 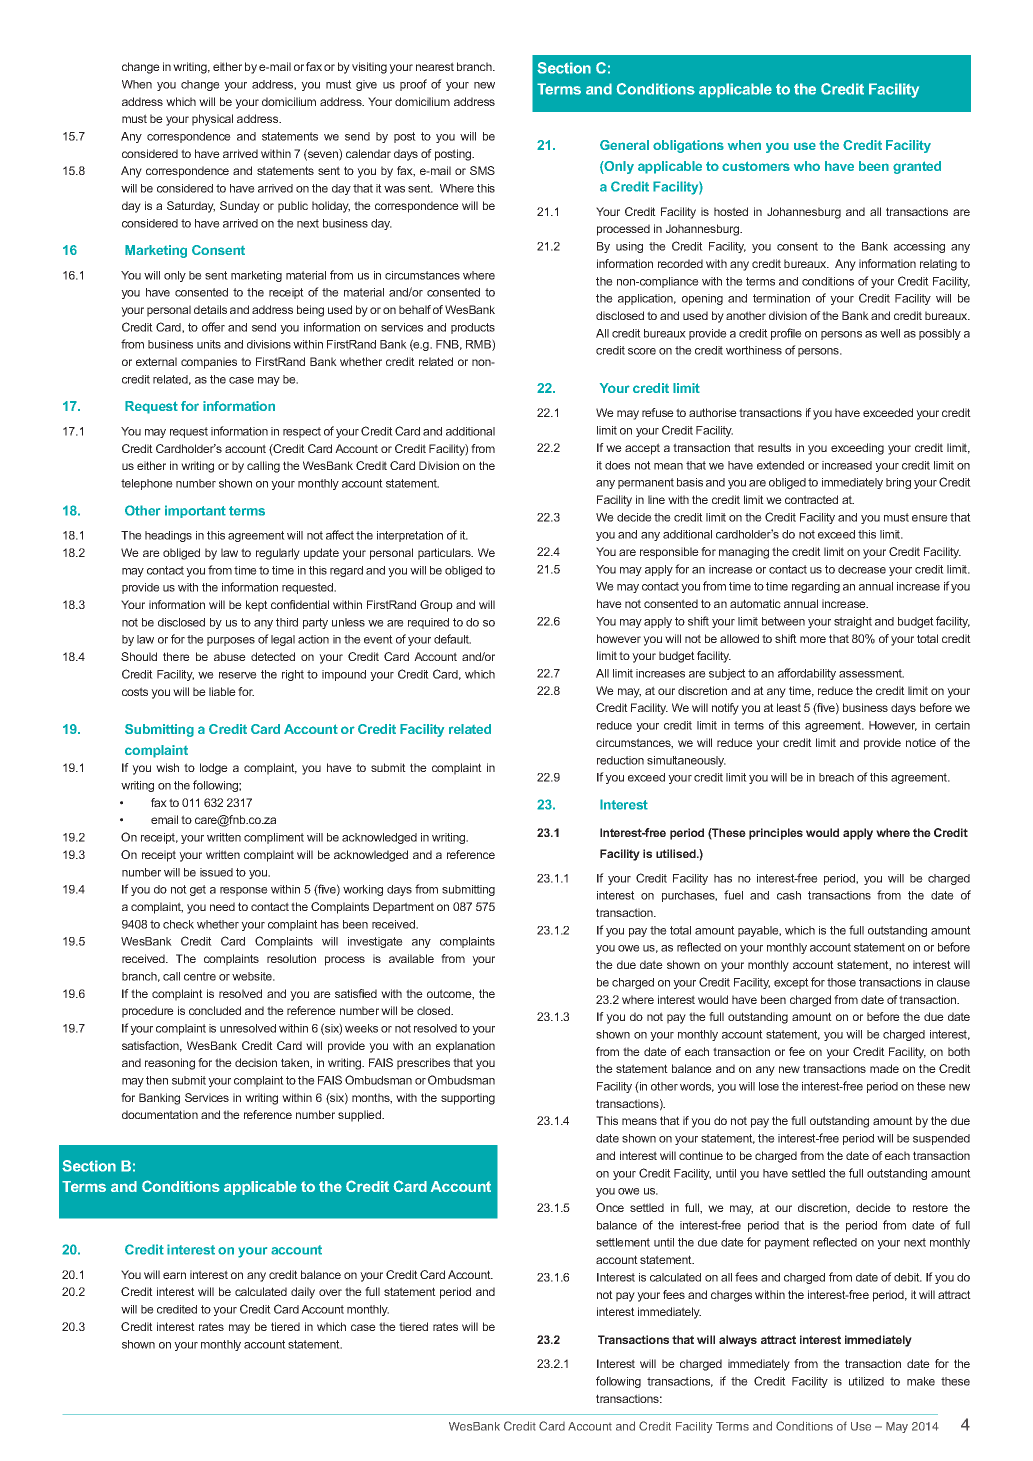 What do you see at coordinates (620, 760) in the screenshot?
I see `reduction` at bounding box center [620, 760].
